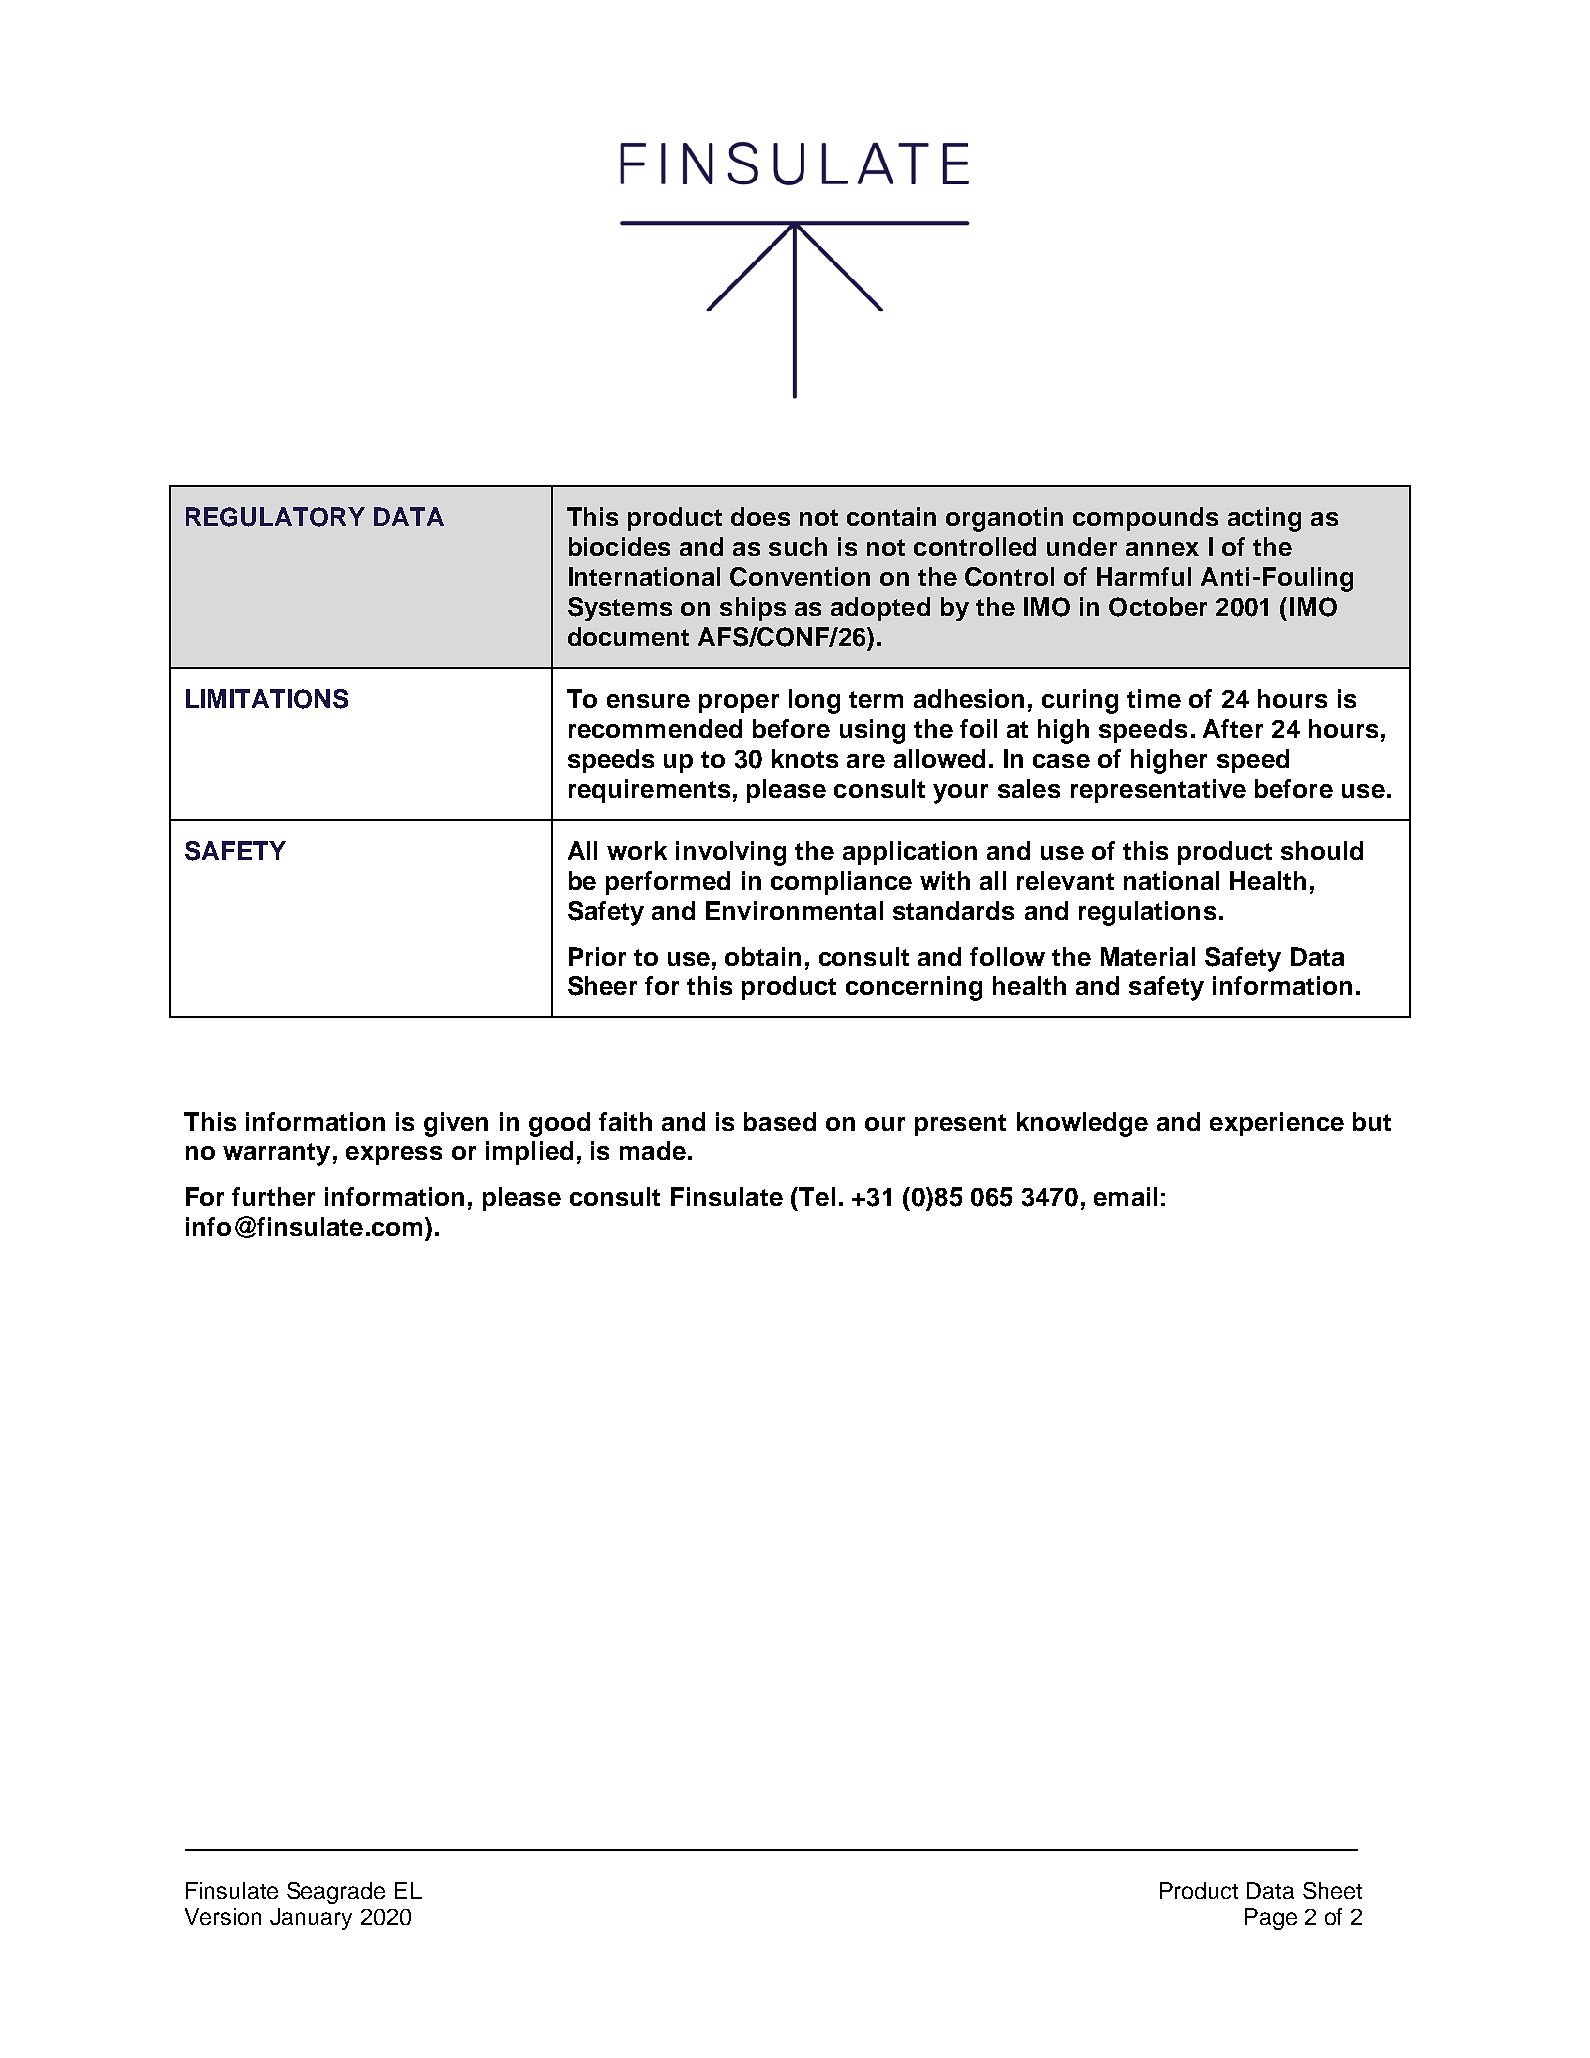  Describe the element at coordinates (1271, 1919) in the screenshot. I see `Page` at that location.
